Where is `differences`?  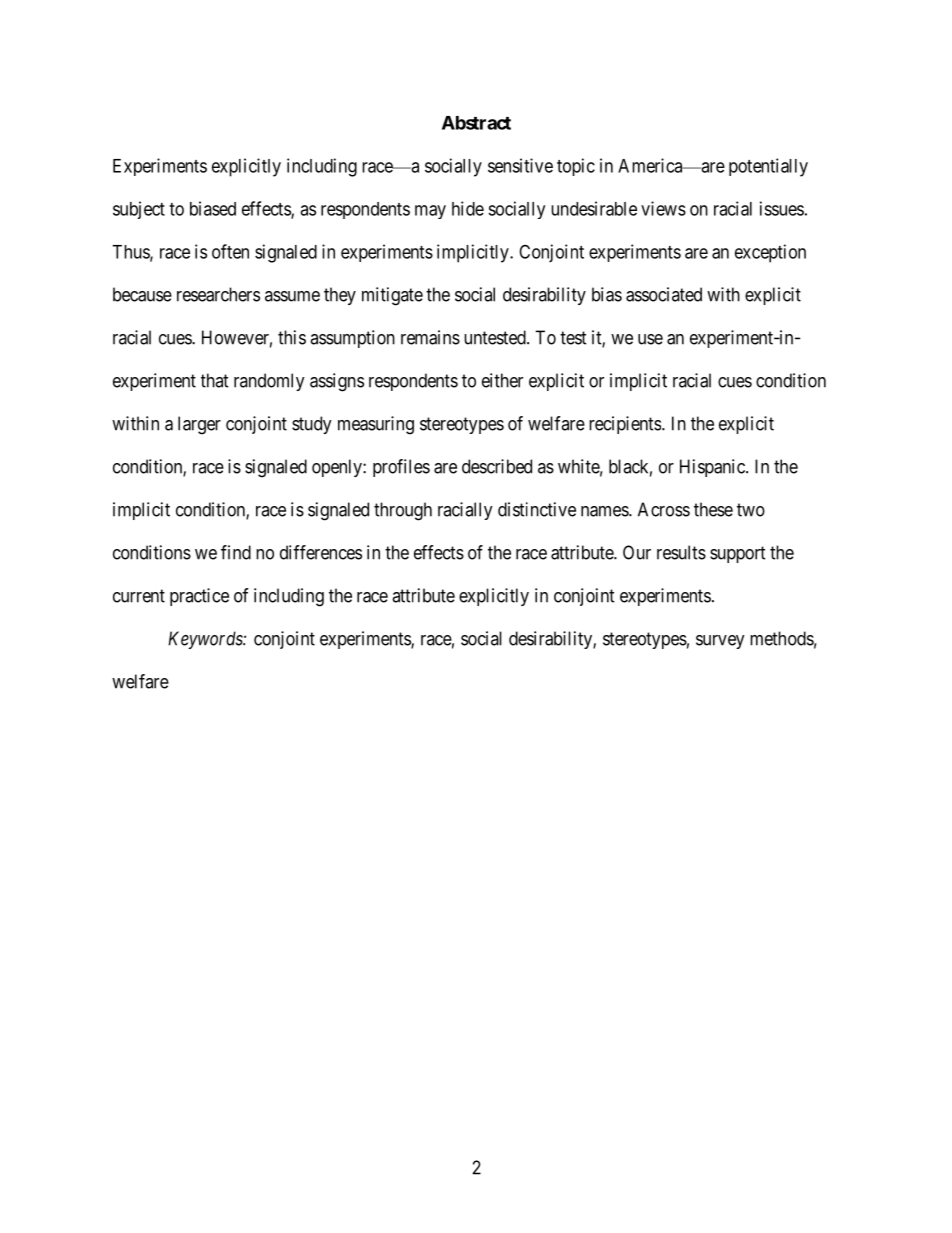
differences is located at coordinates (321, 552).
